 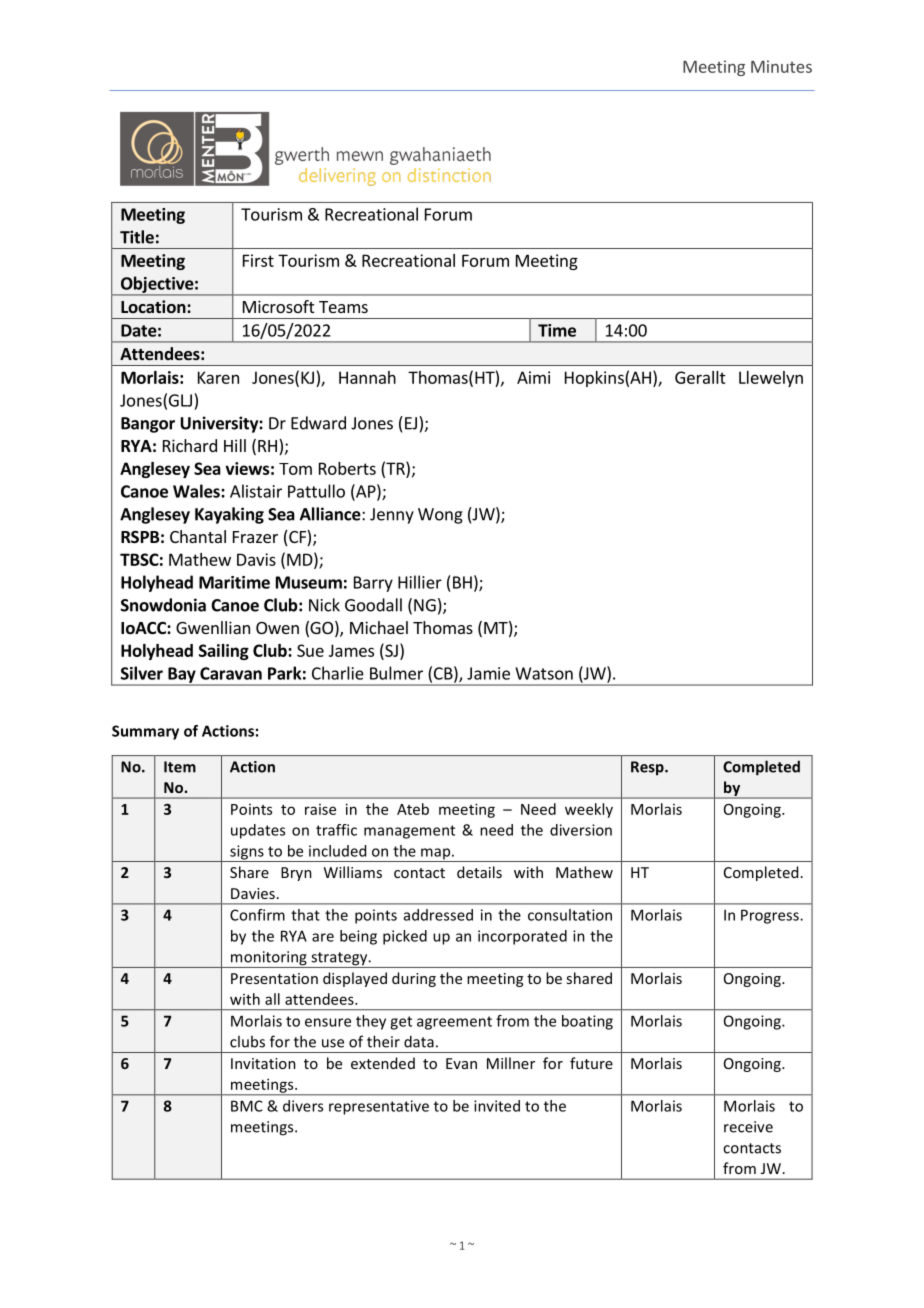 What do you see at coordinates (409, 832) in the page?
I see `management` at bounding box center [409, 832].
